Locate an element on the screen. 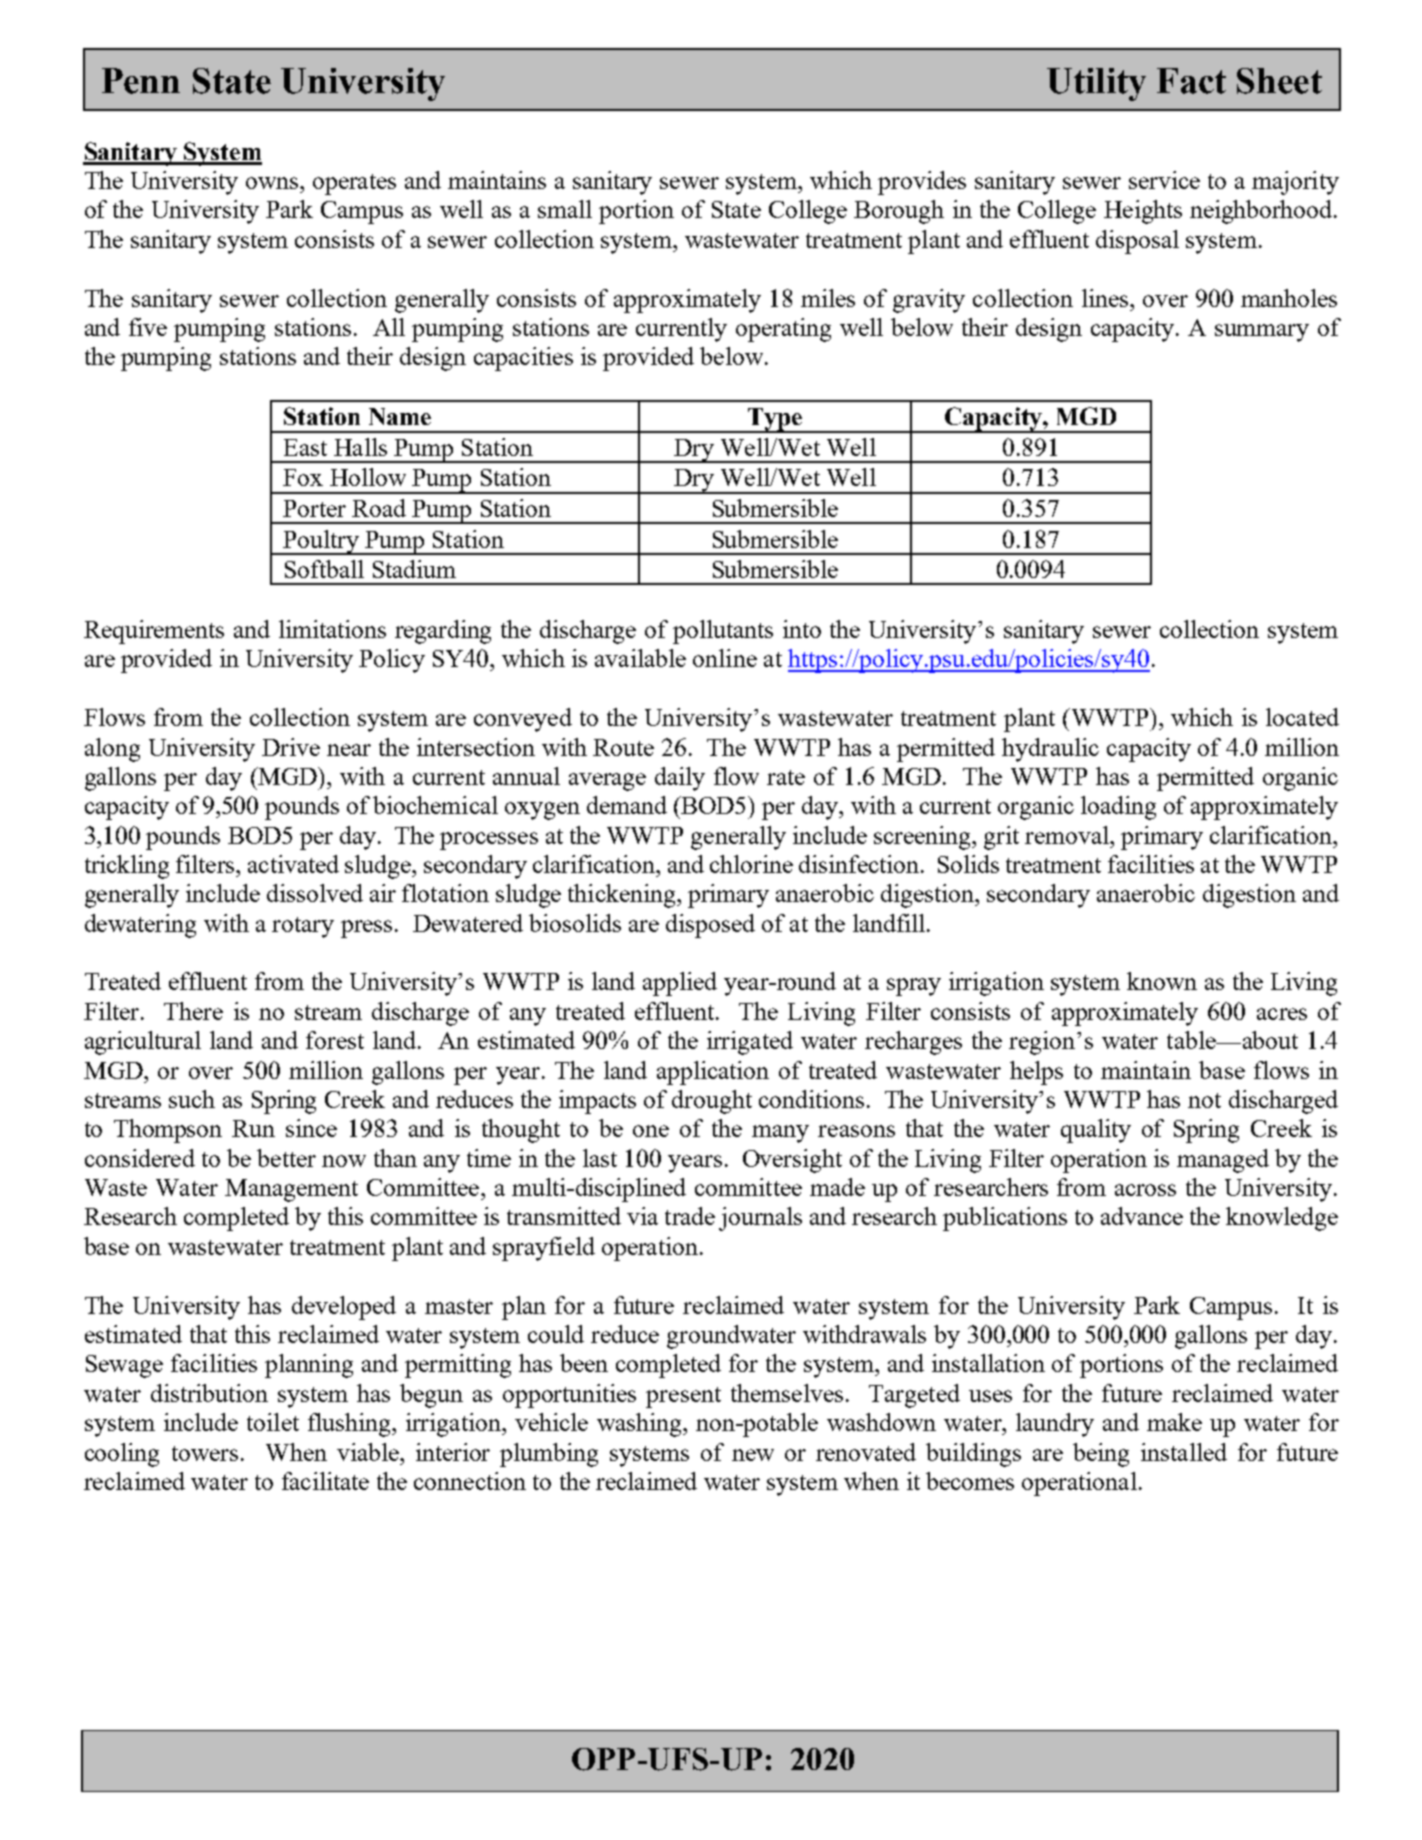 The width and height of the screenshot is (1422, 1840). Drive is located at coordinates (291, 747).
